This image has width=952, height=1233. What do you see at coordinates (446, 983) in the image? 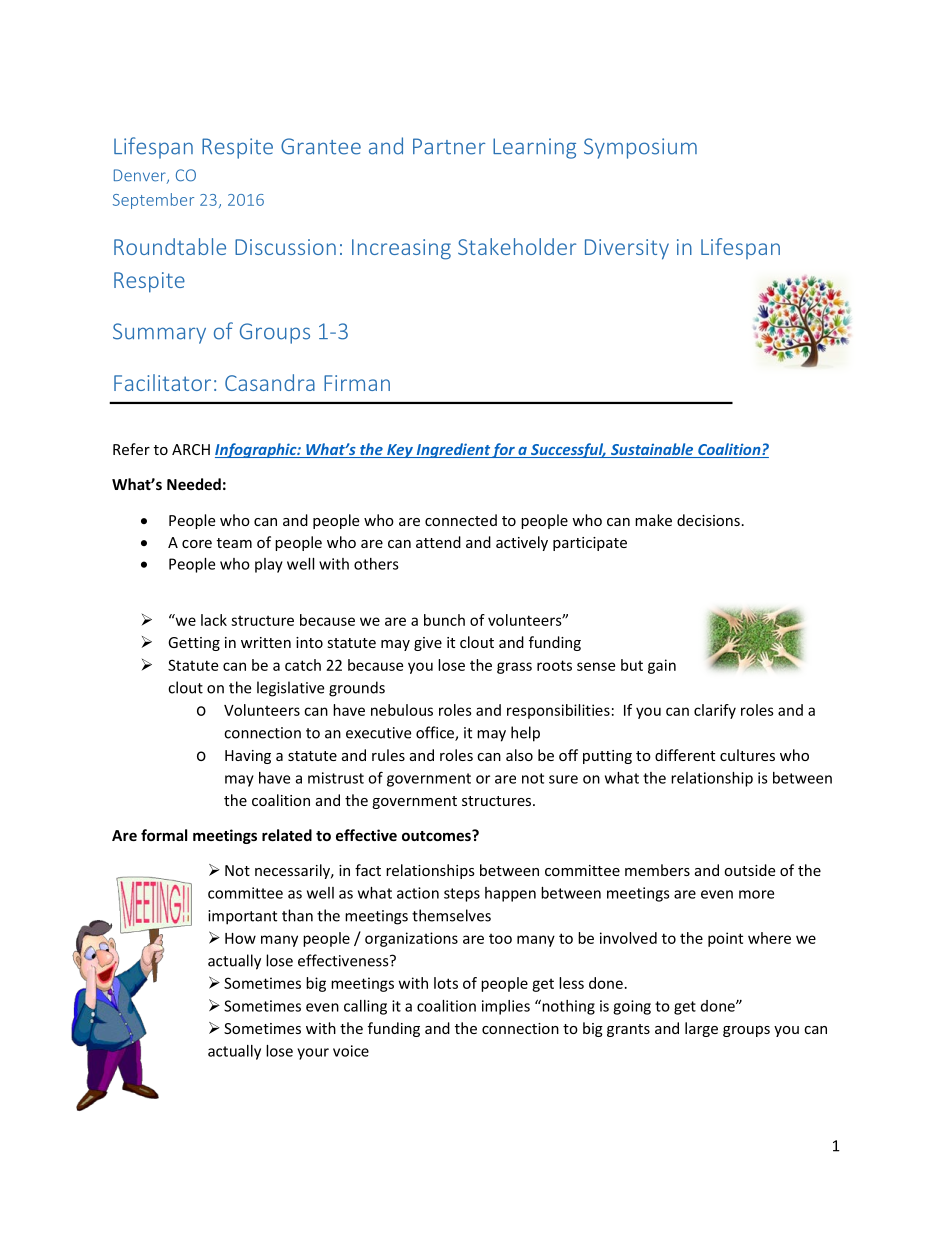
I see `lots` at bounding box center [446, 983].
